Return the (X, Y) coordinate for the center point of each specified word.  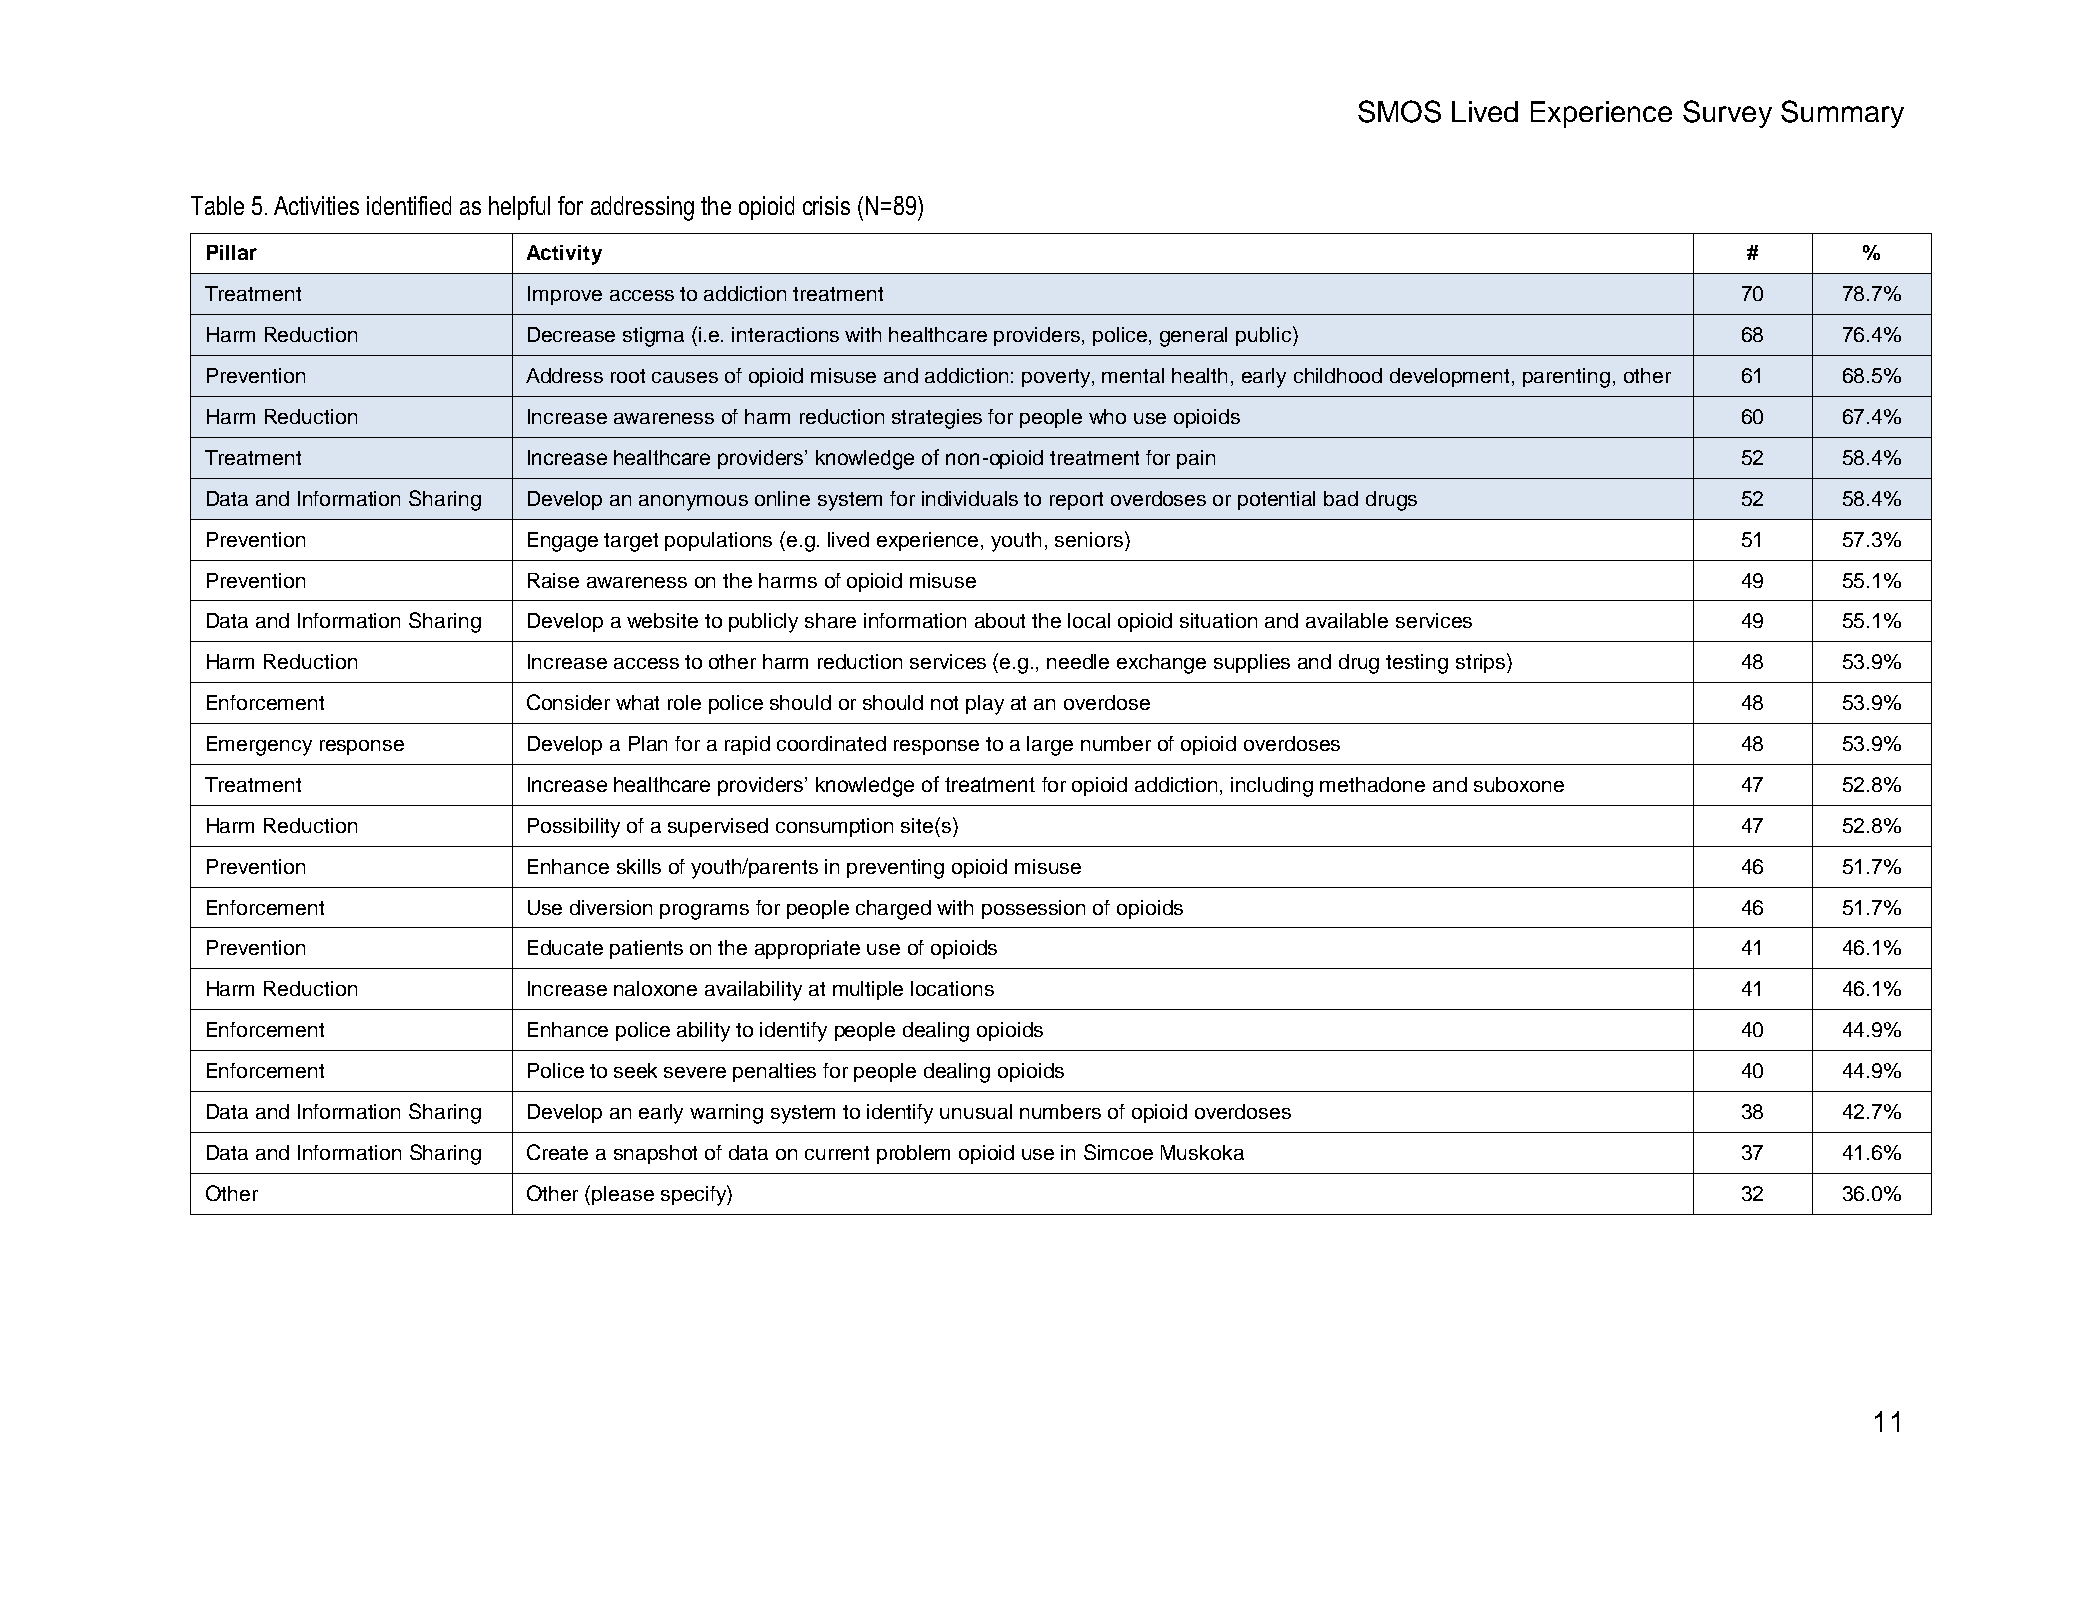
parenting (1566, 378)
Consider (568, 702)
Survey (1727, 114)
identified (409, 205)
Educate (565, 947)
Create (557, 1152)
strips (1480, 663)
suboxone (1519, 784)
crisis (826, 205)
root (628, 376)
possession (1033, 909)
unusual (976, 1111)
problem (913, 1154)
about (1000, 620)
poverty (1057, 378)
